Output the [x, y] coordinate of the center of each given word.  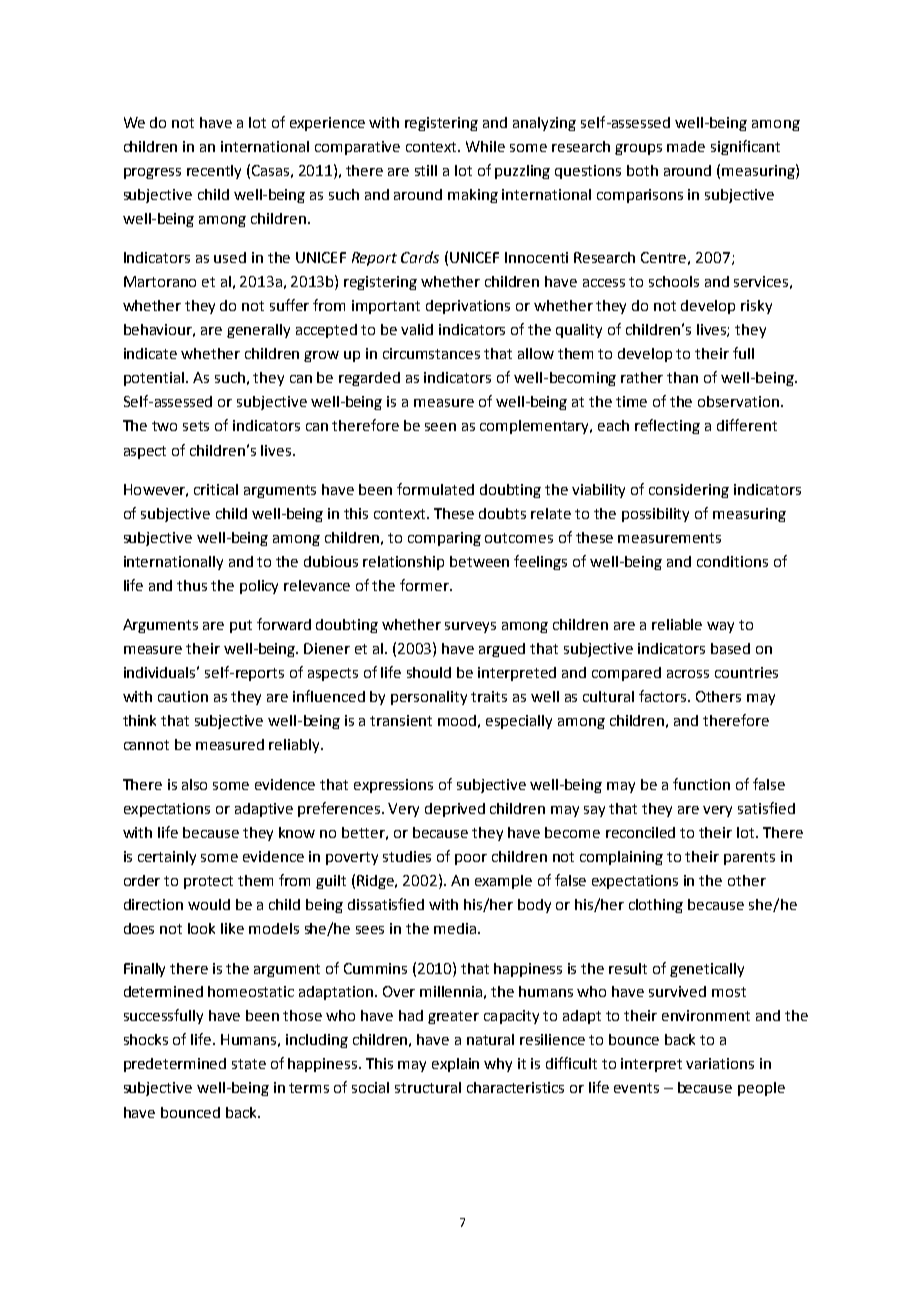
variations [720, 1063]
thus [192, 585]
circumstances [431, 353]
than [682, 377]
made [686, 146]
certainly [167, 858]
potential [155, 379]
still [426, 170]
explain [455, 1065]
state [249, 1064]
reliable [677, 624]
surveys [470, 627]
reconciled [640, 832]
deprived [455, 810]
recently [214, 172]
